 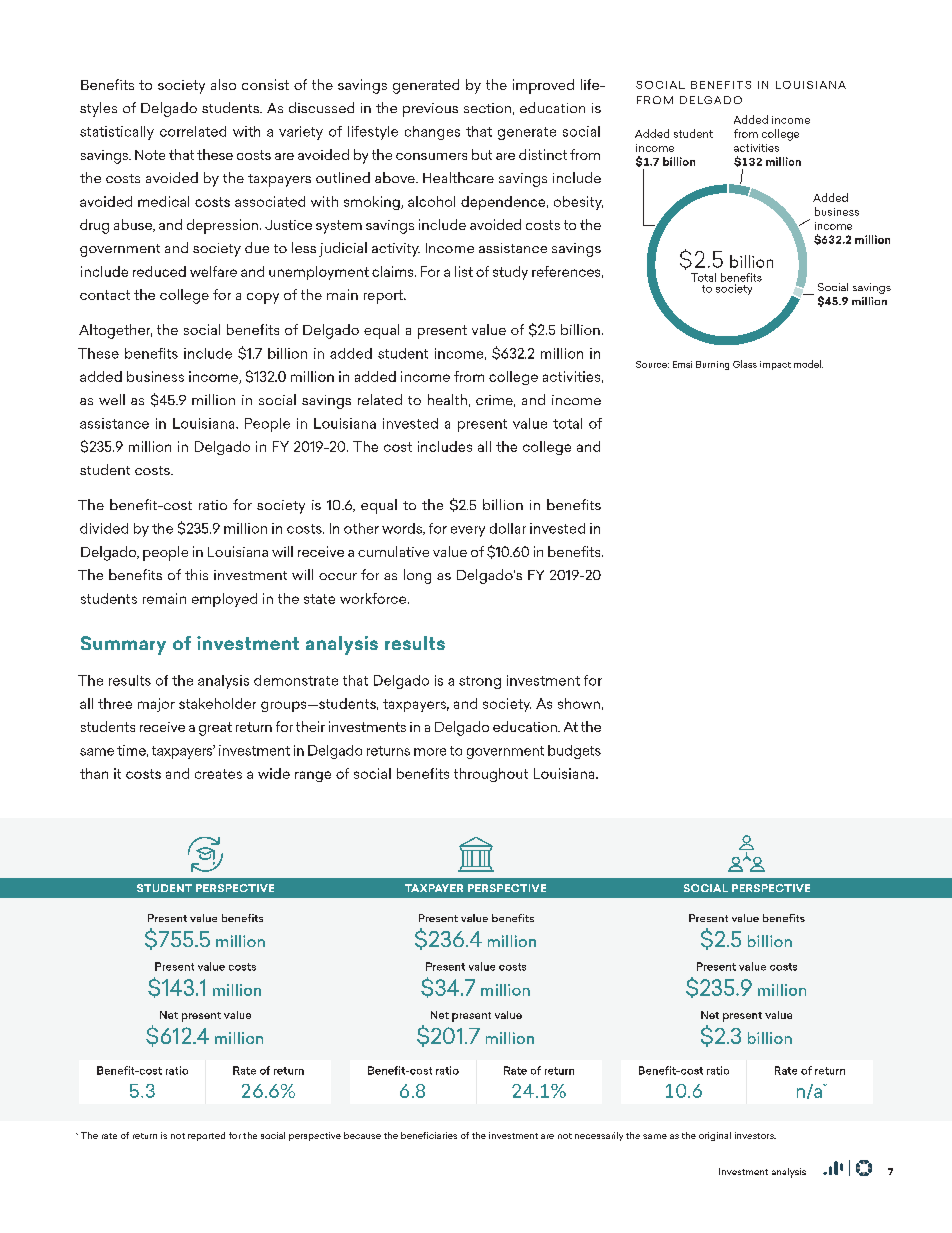 What do you see at coordinates (150, 155) in the page?
I see `Note` at bounding box center [150, 155].
